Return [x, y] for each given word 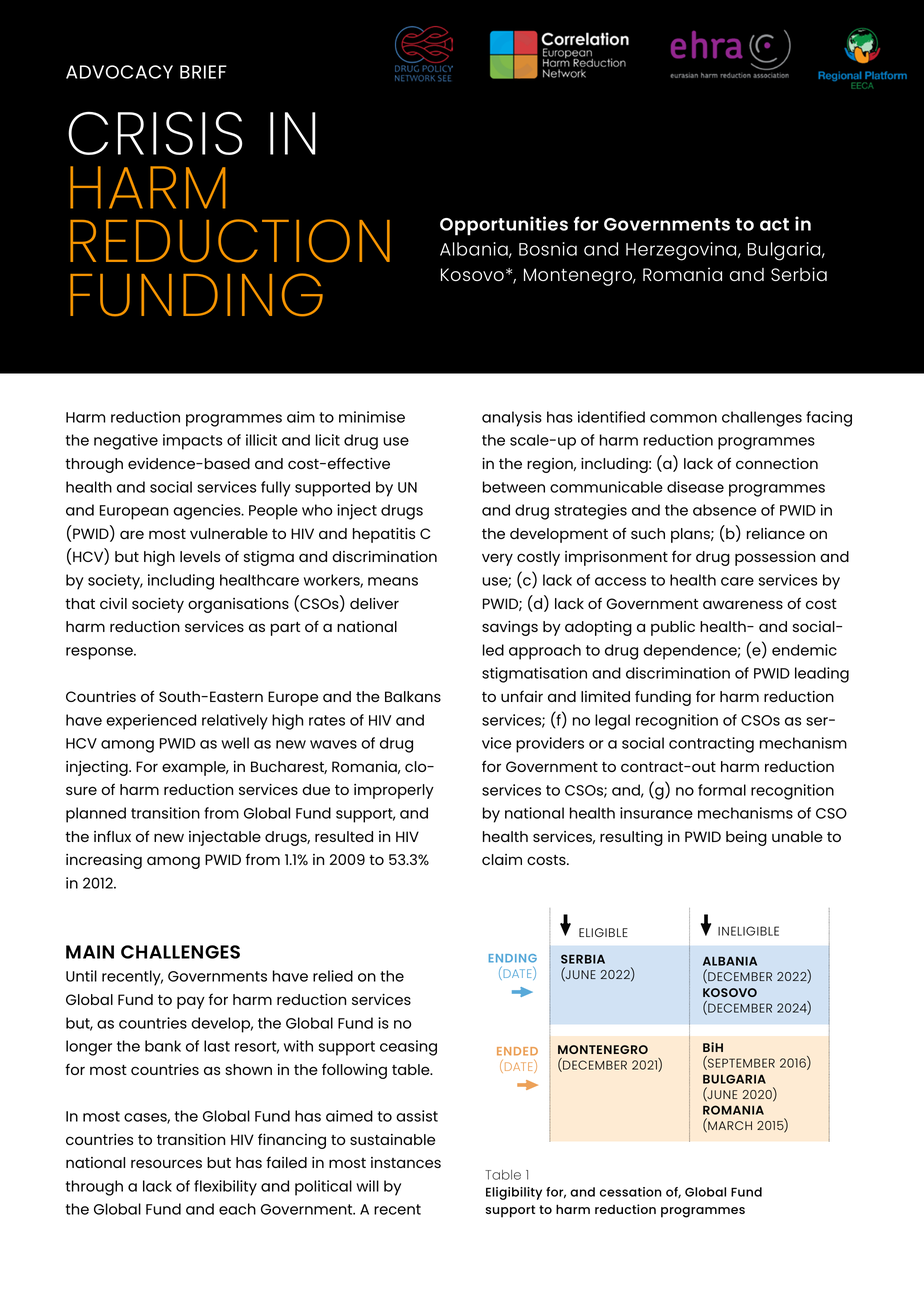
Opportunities [504, 226]
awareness [743, 604]
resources [166, 1163]
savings [510, 628]
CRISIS [155, 133]
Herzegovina [682, 251]
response [100, 653]
